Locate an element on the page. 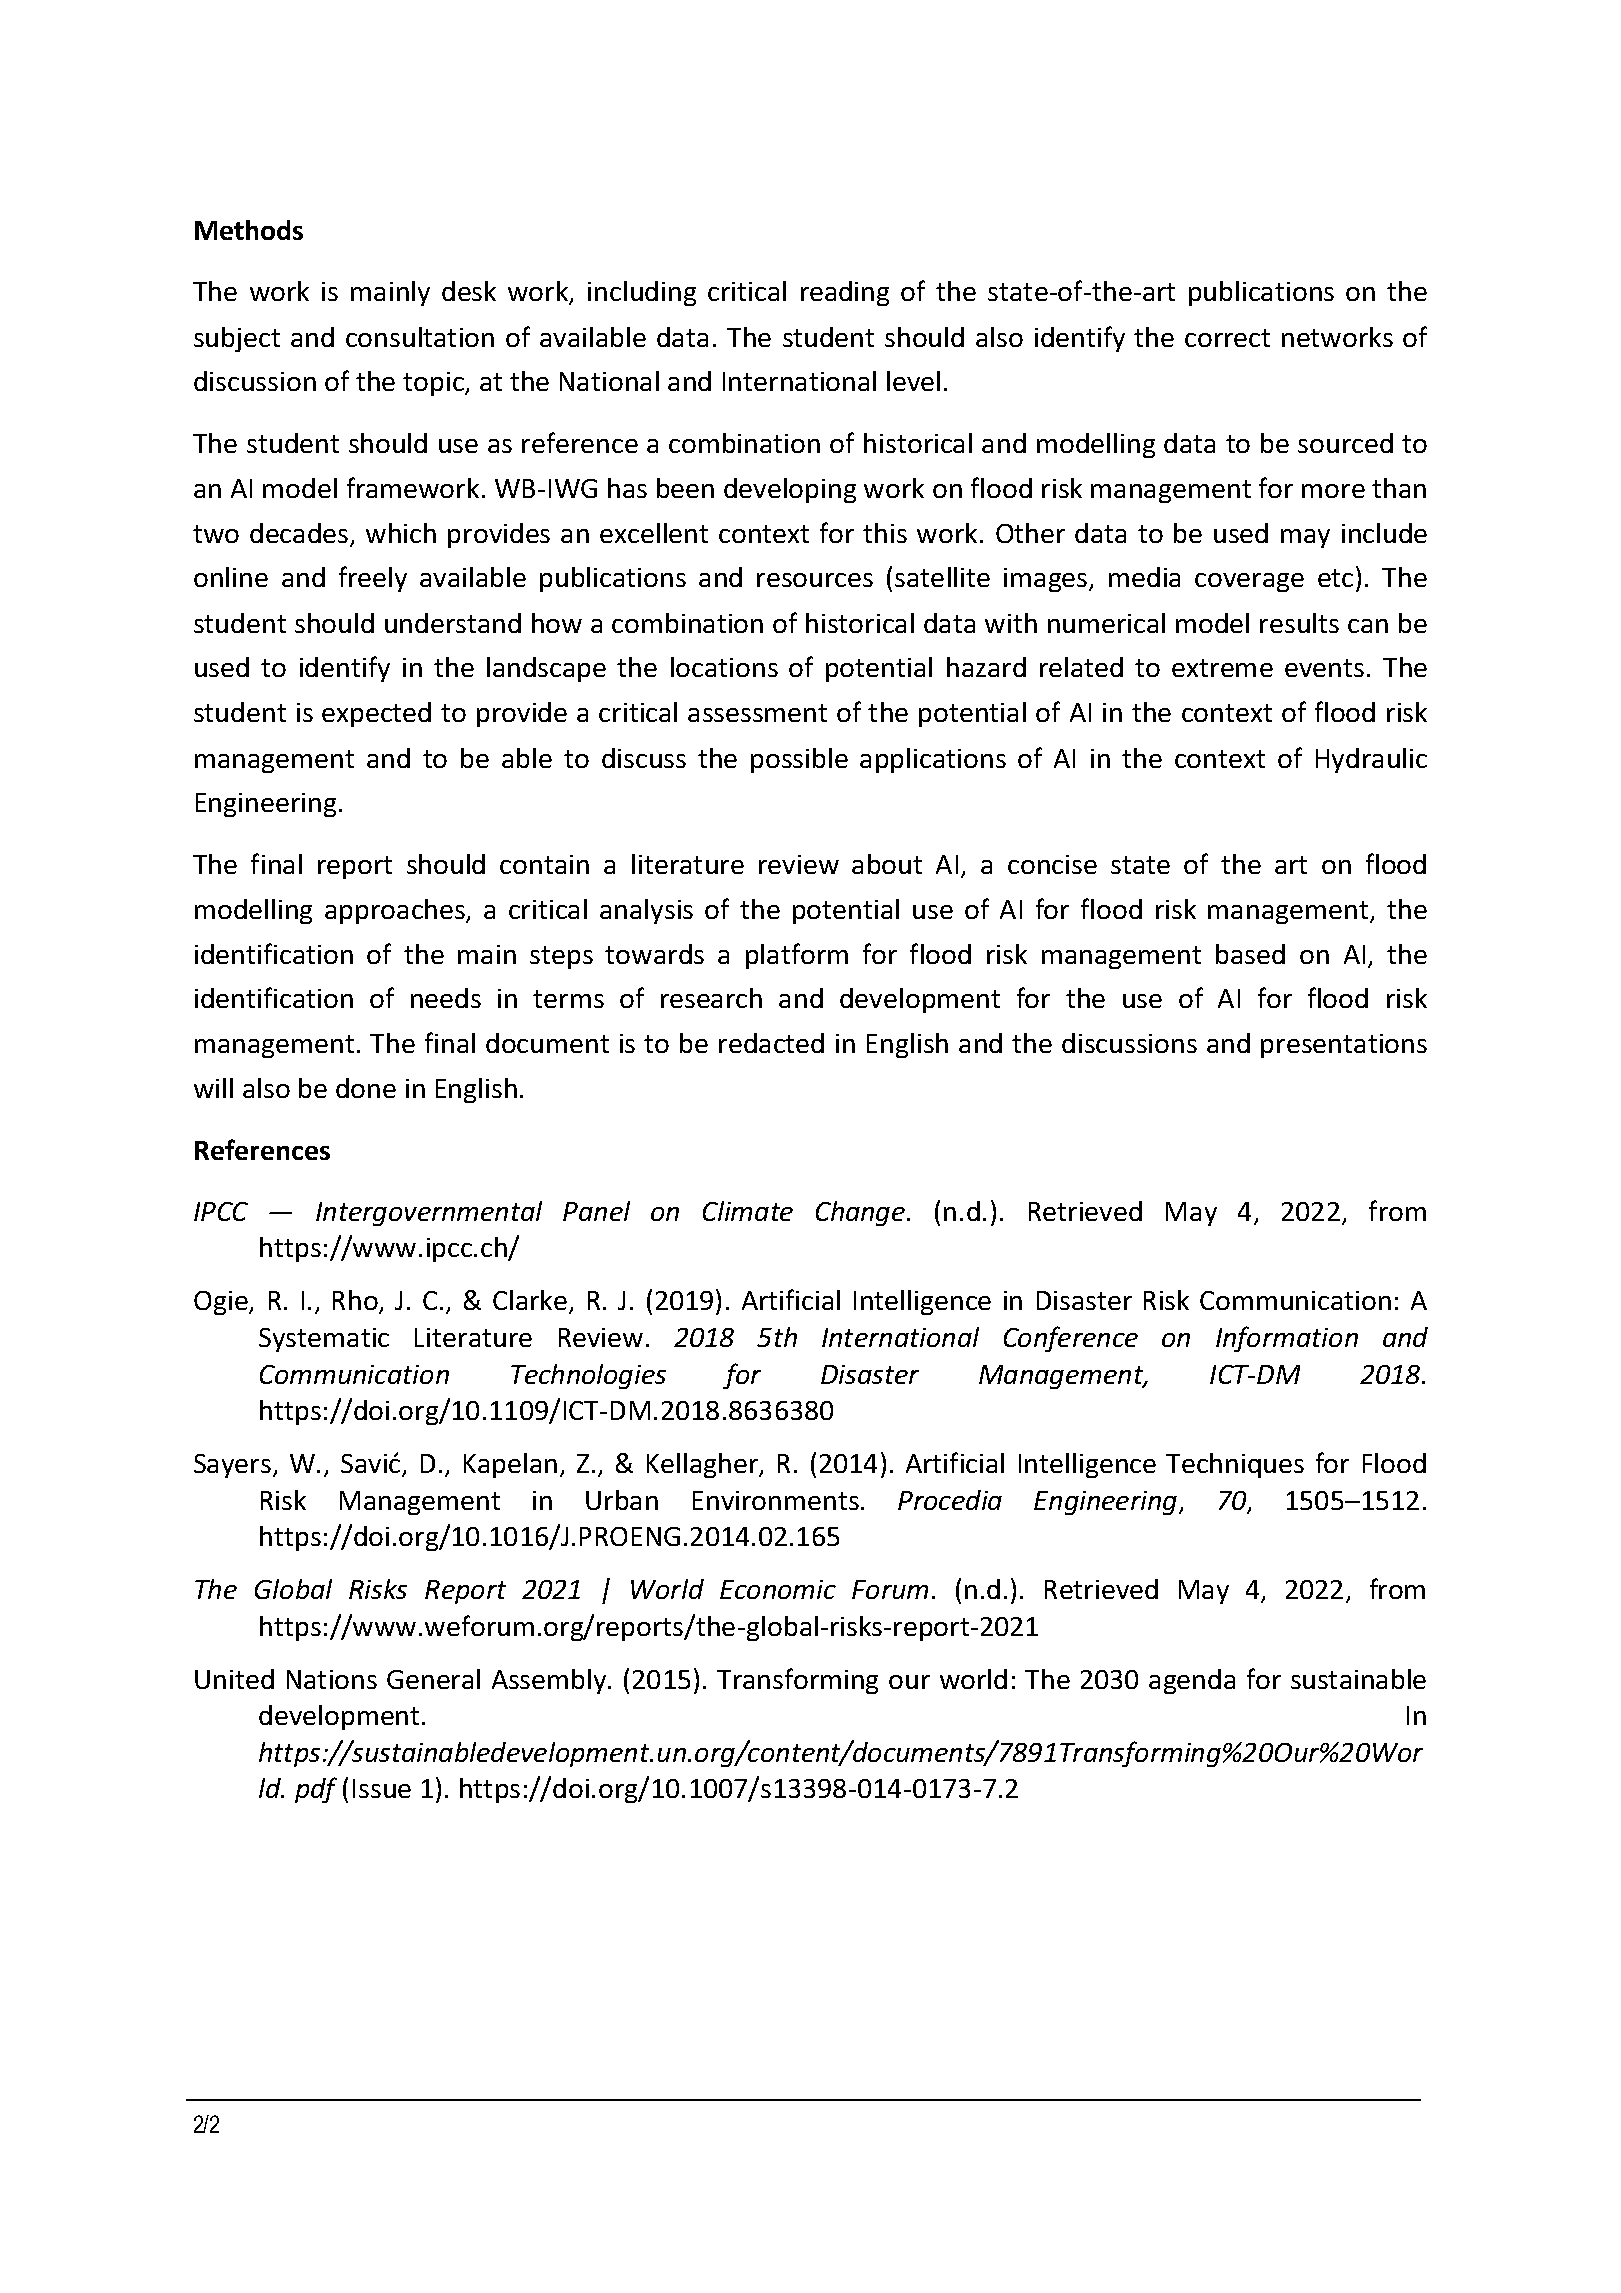  Issue is located at coordinates (382, 1788).
